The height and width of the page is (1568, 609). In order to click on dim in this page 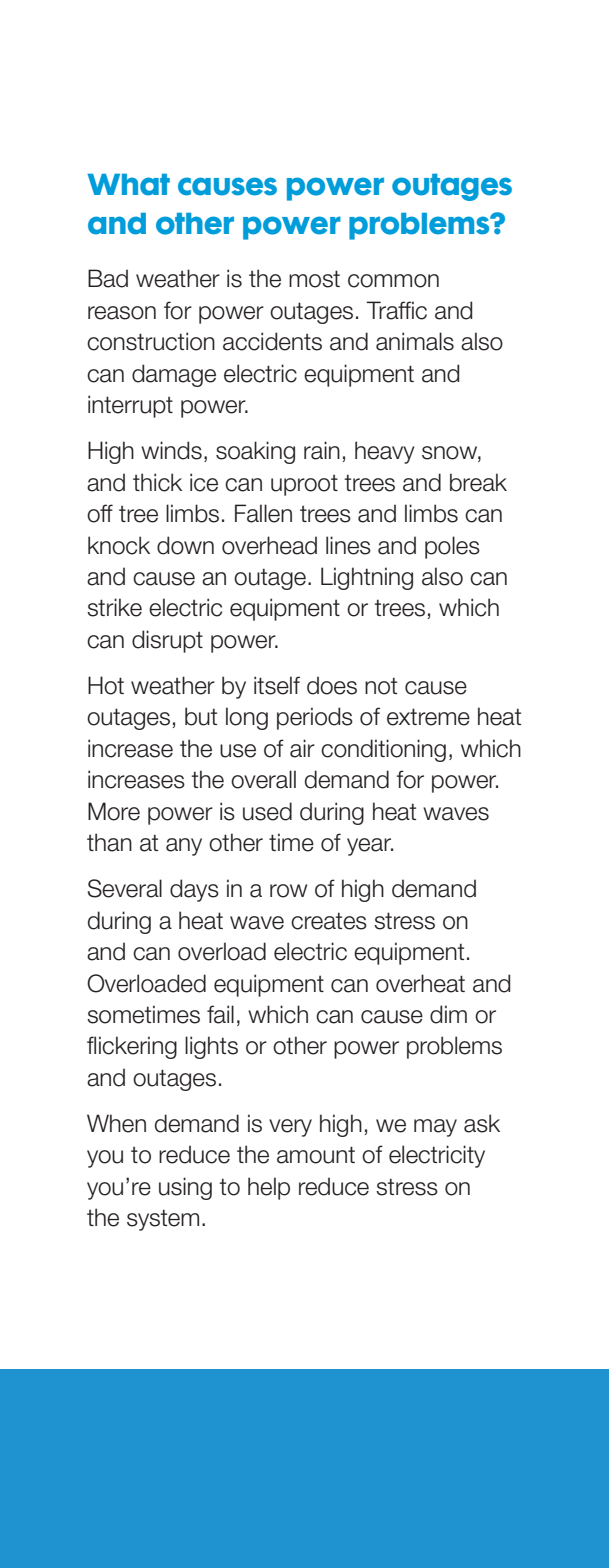, I will do `click(448, 1014)`.
